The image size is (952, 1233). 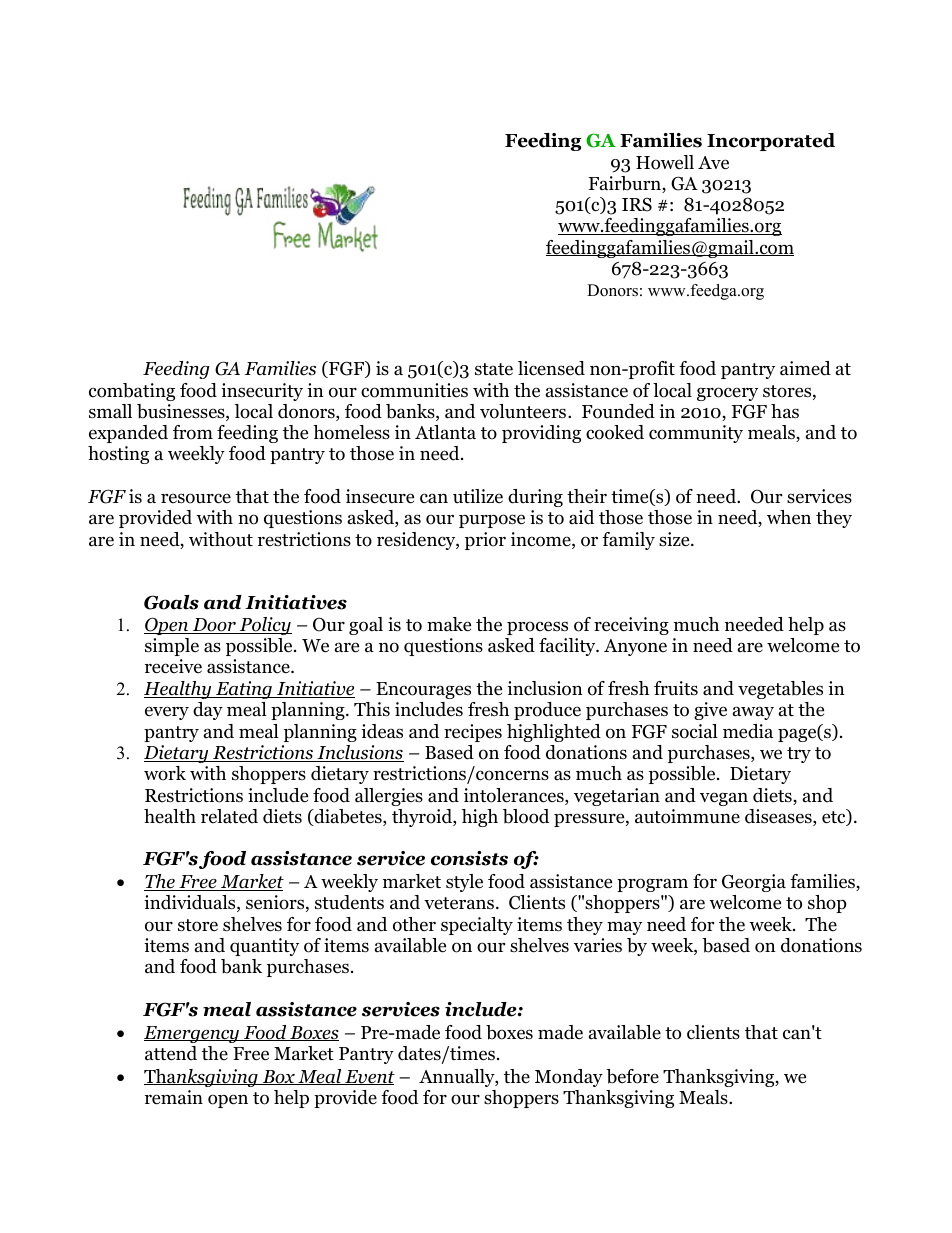 I want to click on IRS, so click(x=637, y=204).
